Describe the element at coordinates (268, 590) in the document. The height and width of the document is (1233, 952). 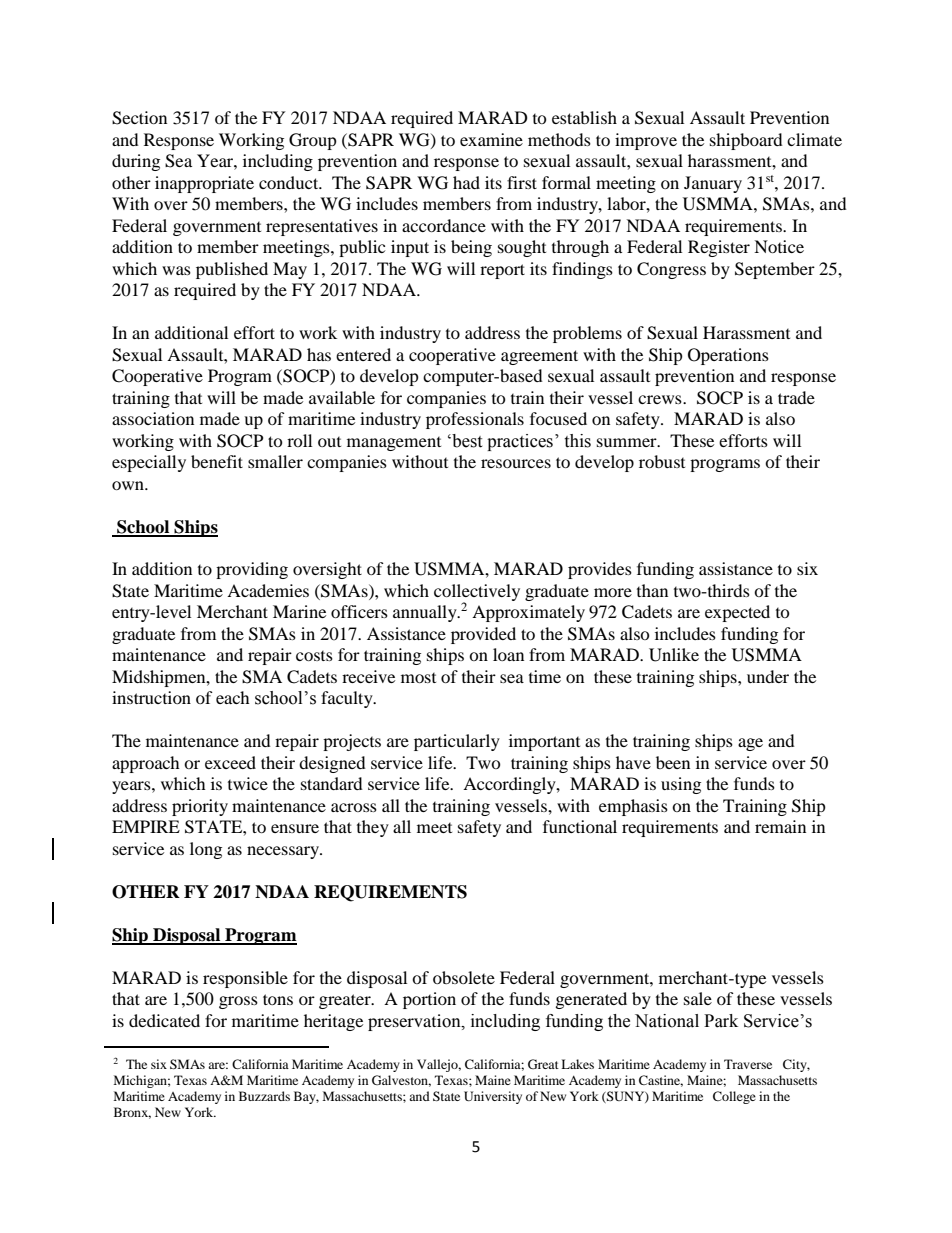
I see `Academies` at that location.
